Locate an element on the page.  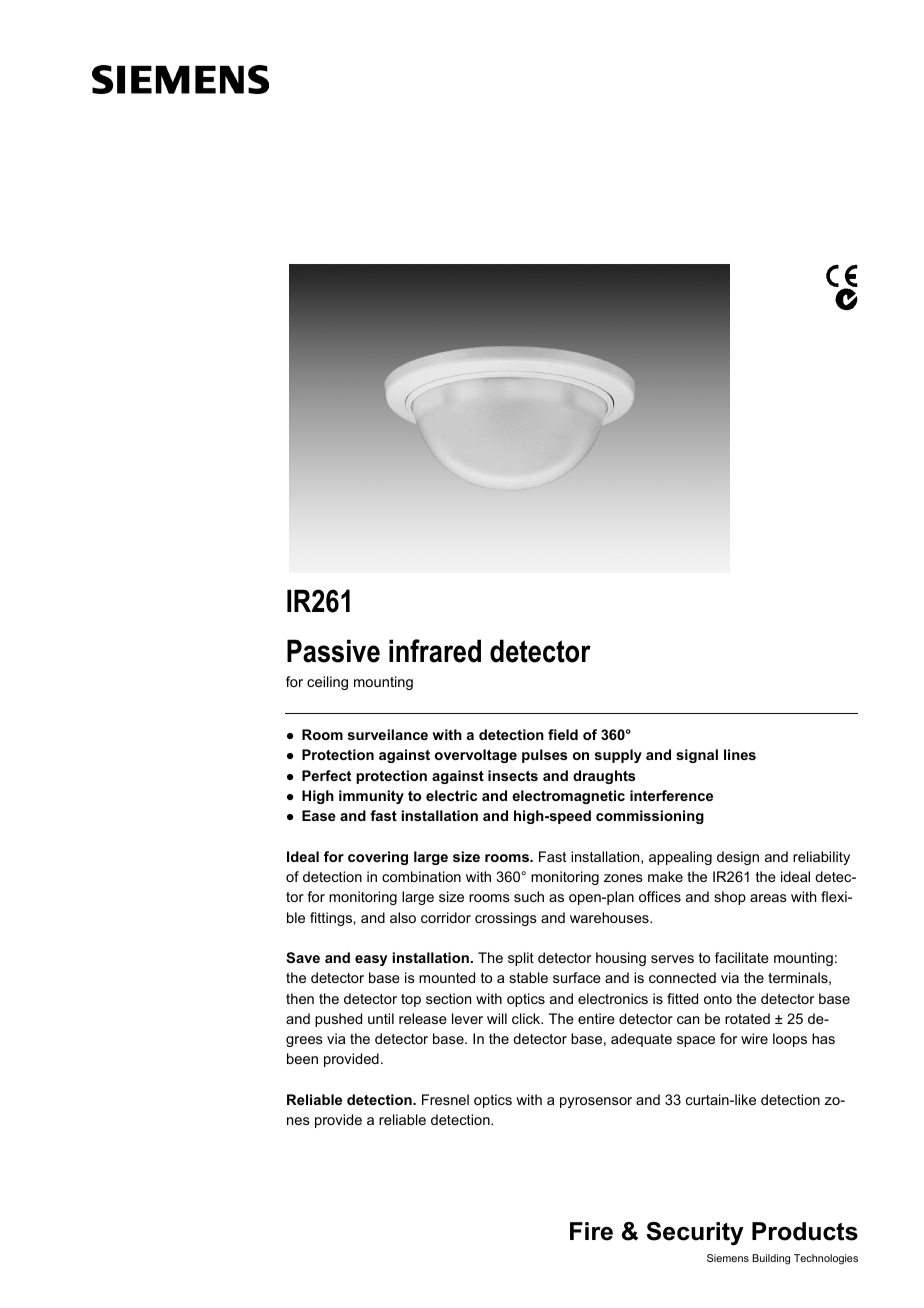
immunity is located at coordinates (371, 797).
